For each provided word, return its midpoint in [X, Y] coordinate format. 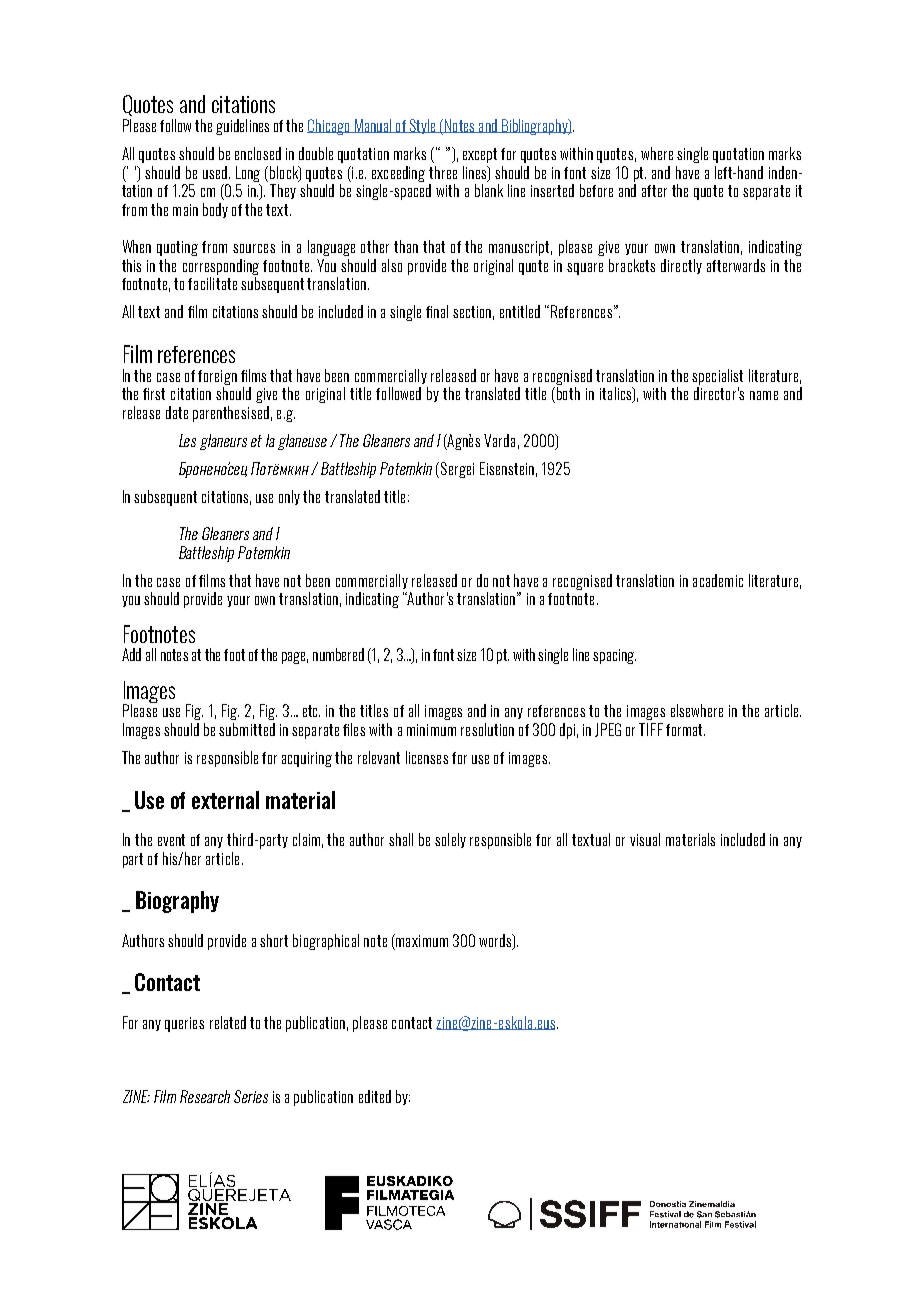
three [443, 172]
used [215, 172]
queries [184, 1024]
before [596, 190]
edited [375, 1096]
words [496, 941]
